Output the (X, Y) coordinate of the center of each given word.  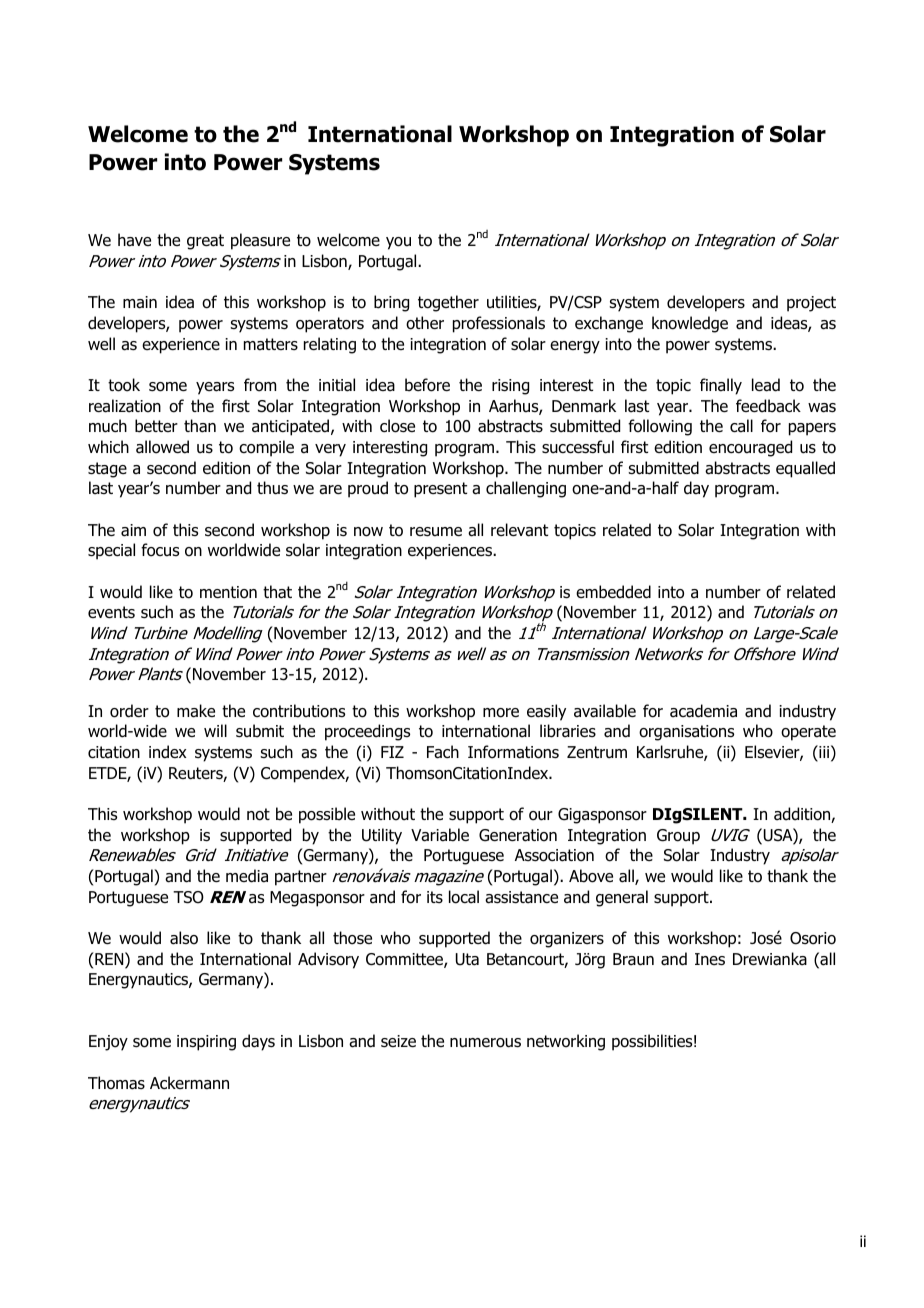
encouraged (750, 448)
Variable (440, 835)
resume (436, 532)
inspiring (206, 1043)
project (811, 304)
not (258, 814)
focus (160, 550)
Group (678, 837)
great (205, 242)
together (448, 303)
